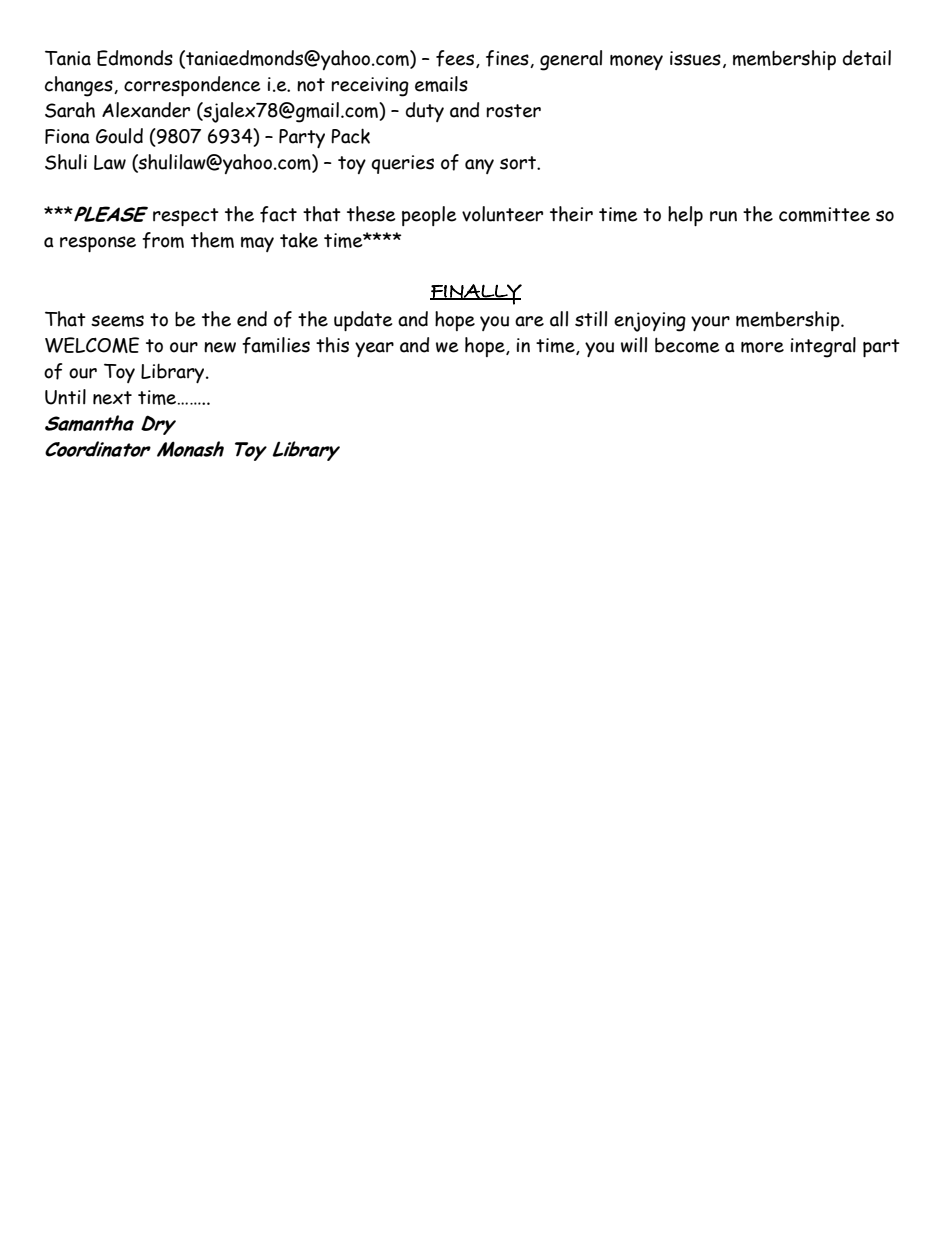  I want to click on next, so click(112, 398).
